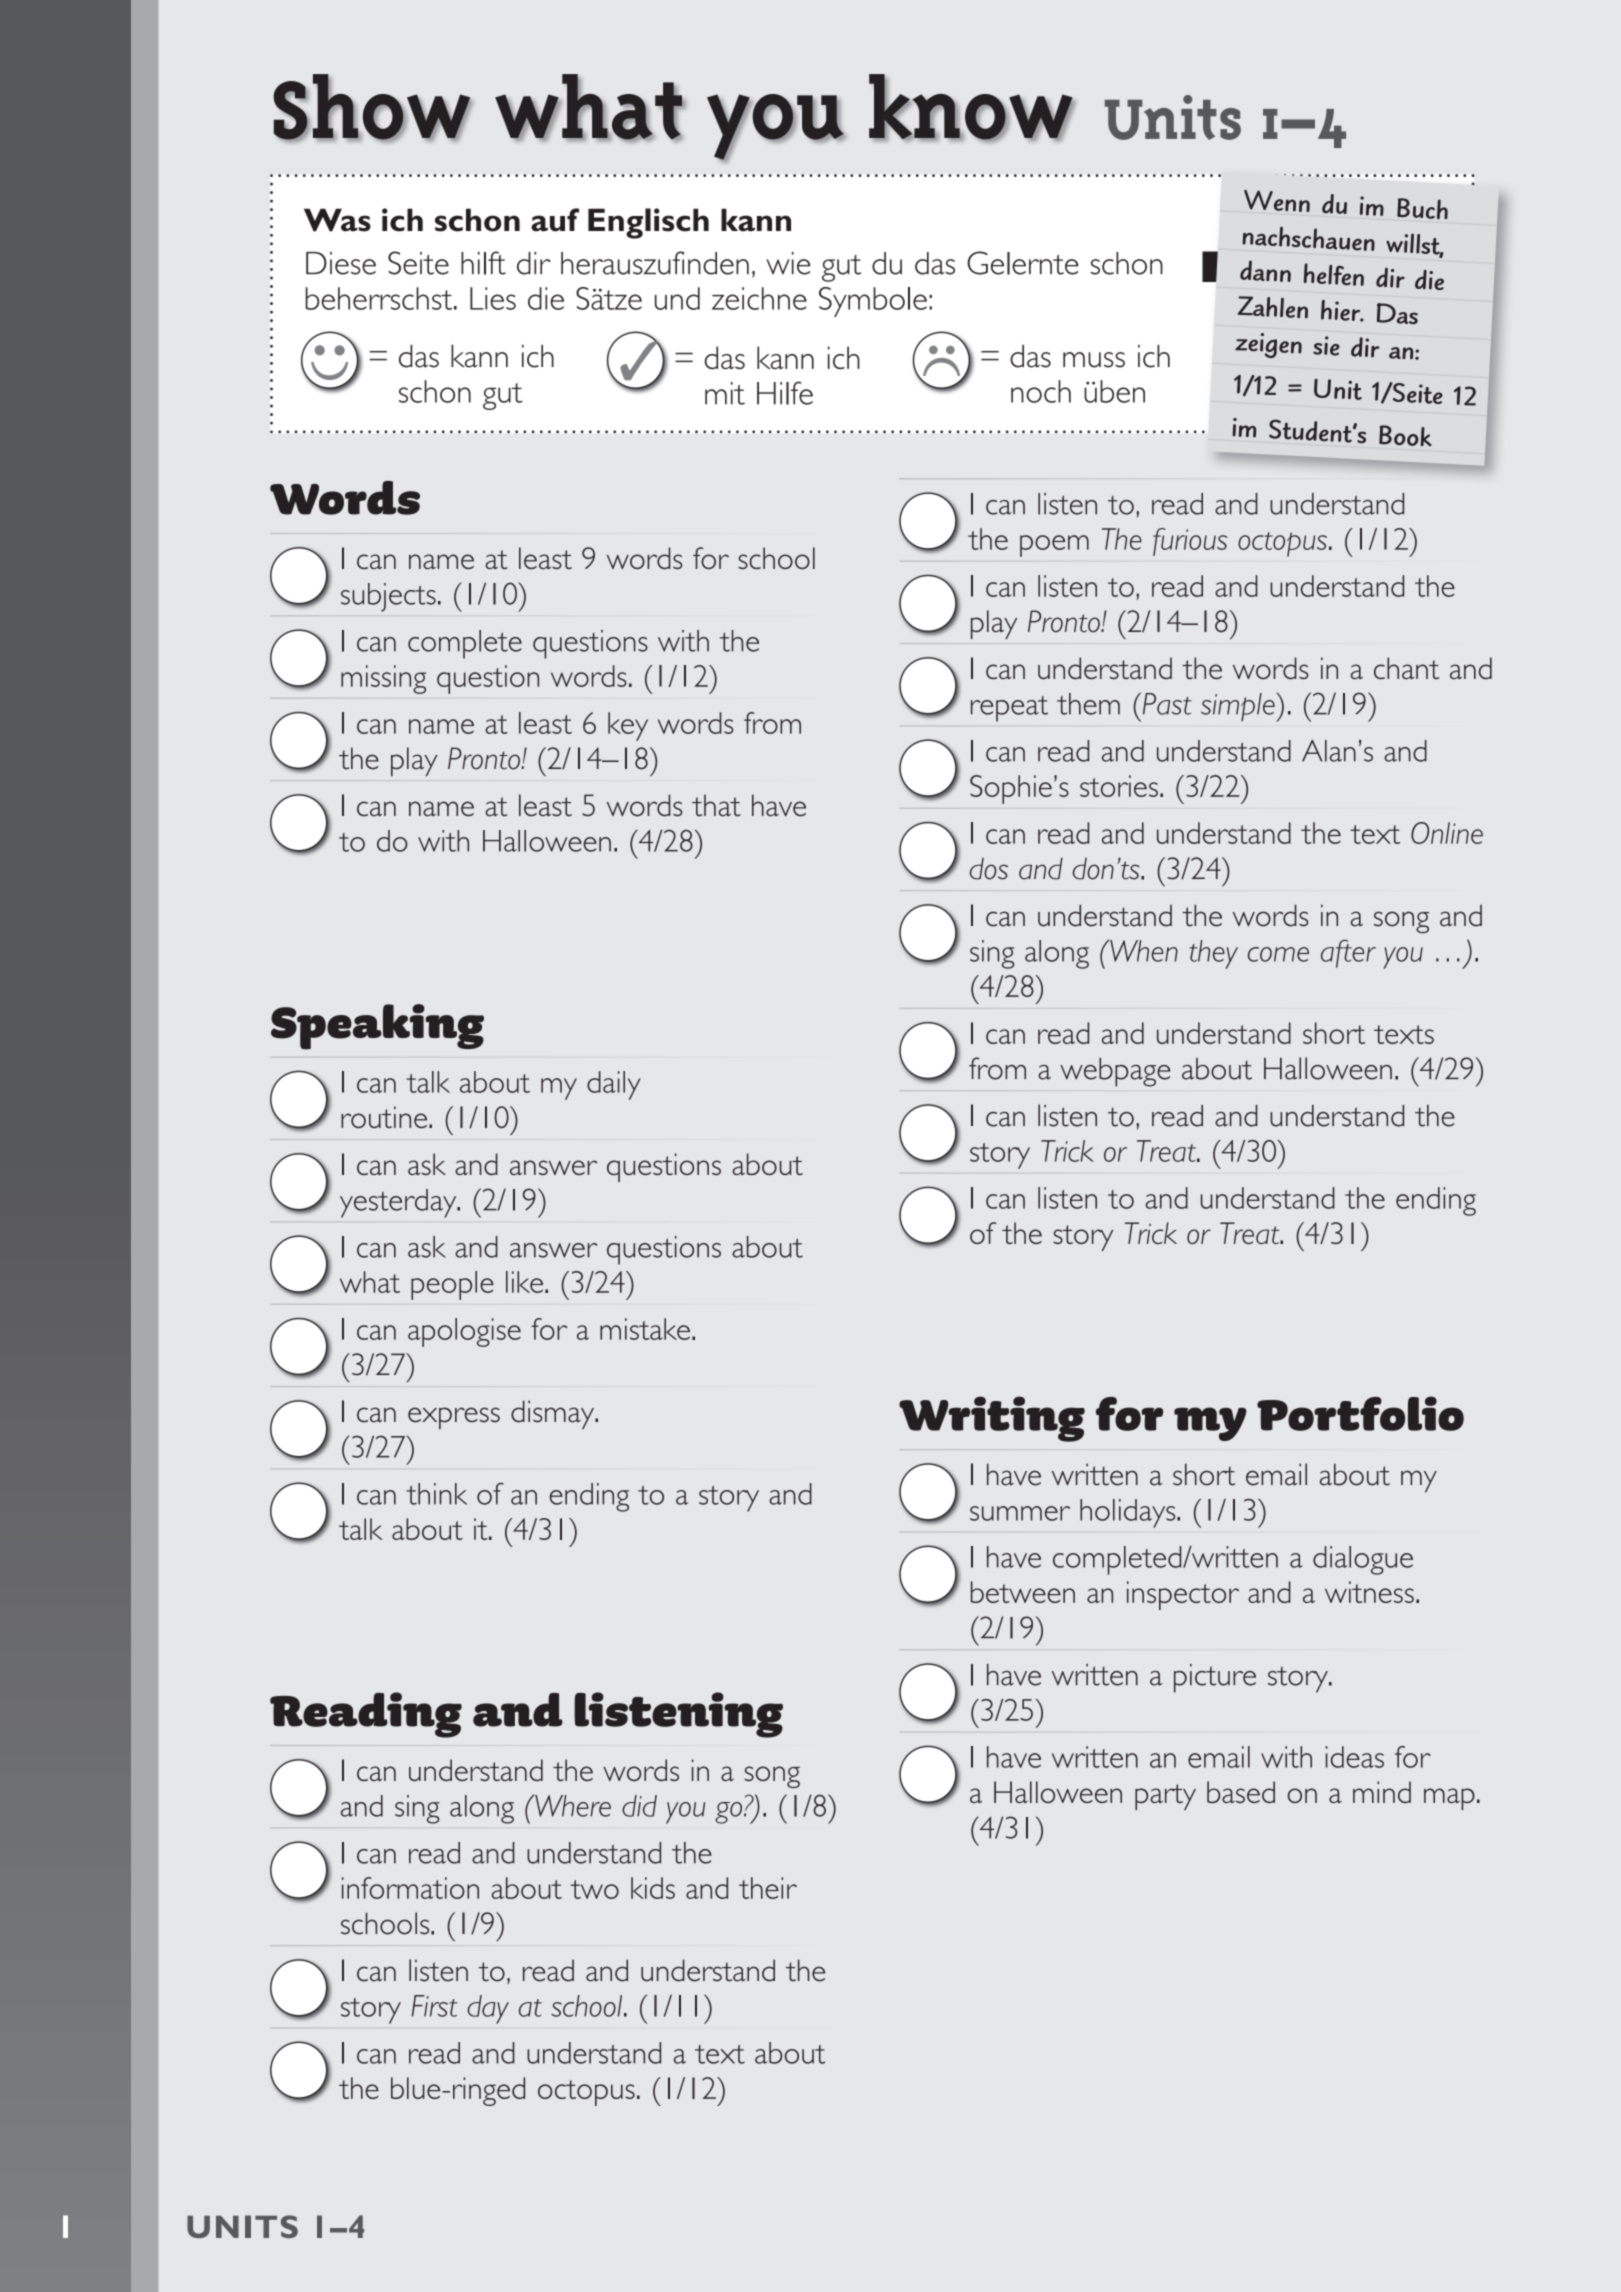 Image resolution: width=1621 pixels, height=2292 pixels. Describe the element at coordinates (972, 108) in the screenshot. I see `know` at that location.
